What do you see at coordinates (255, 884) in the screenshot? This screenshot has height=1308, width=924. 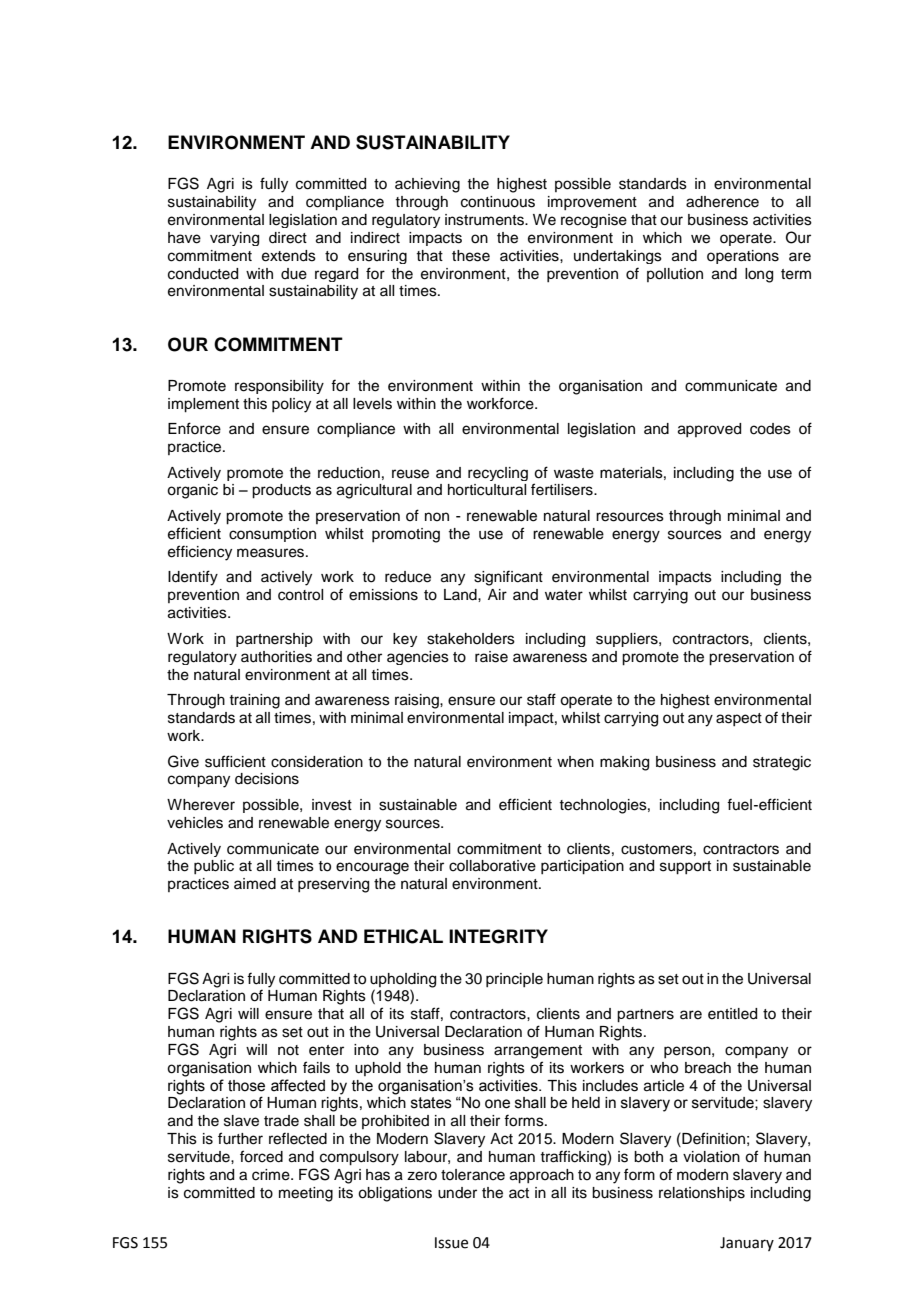 I see `aimed` at bounding box center [255, 884].
